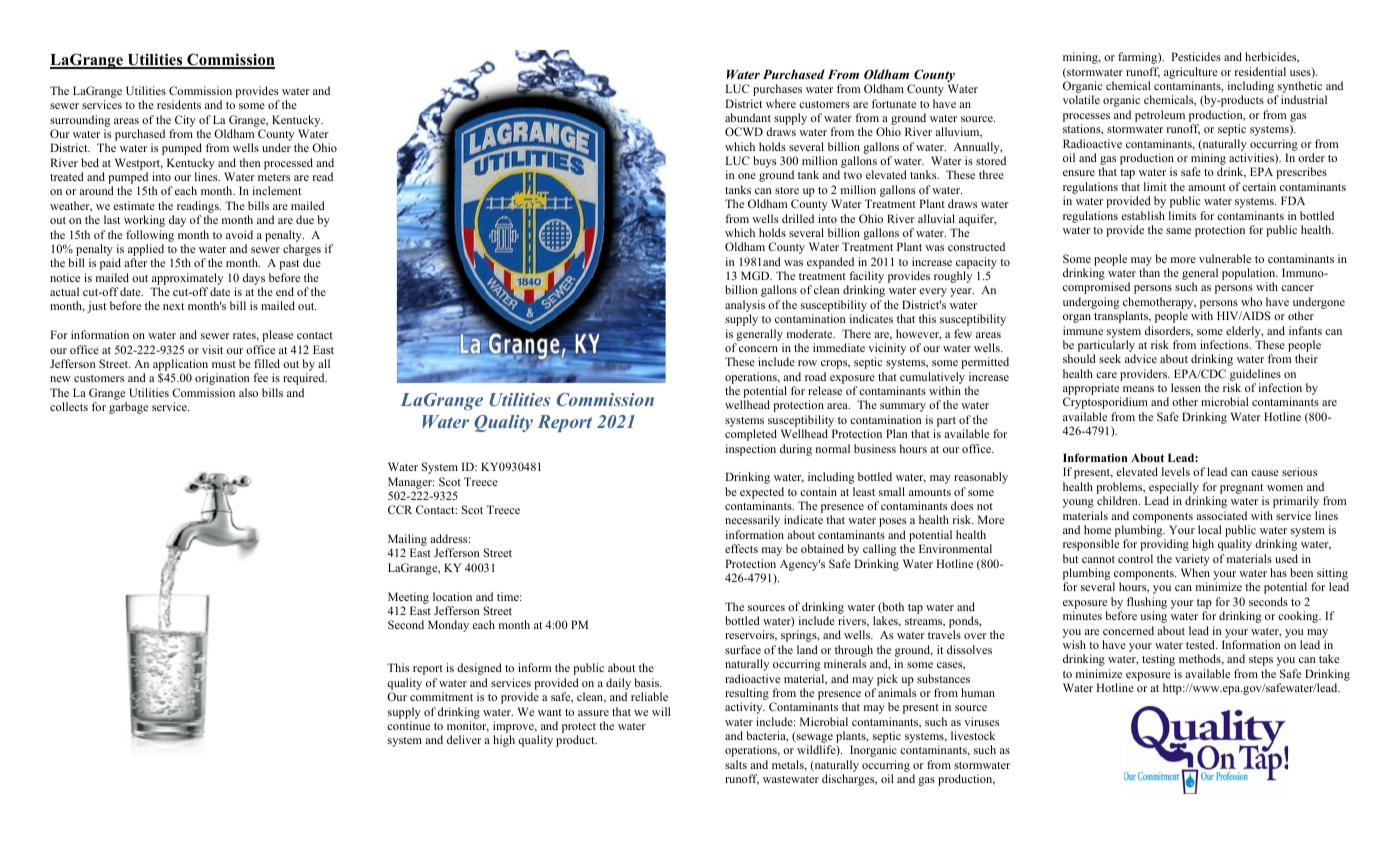  I want to click on residents, so click(179, 104).
